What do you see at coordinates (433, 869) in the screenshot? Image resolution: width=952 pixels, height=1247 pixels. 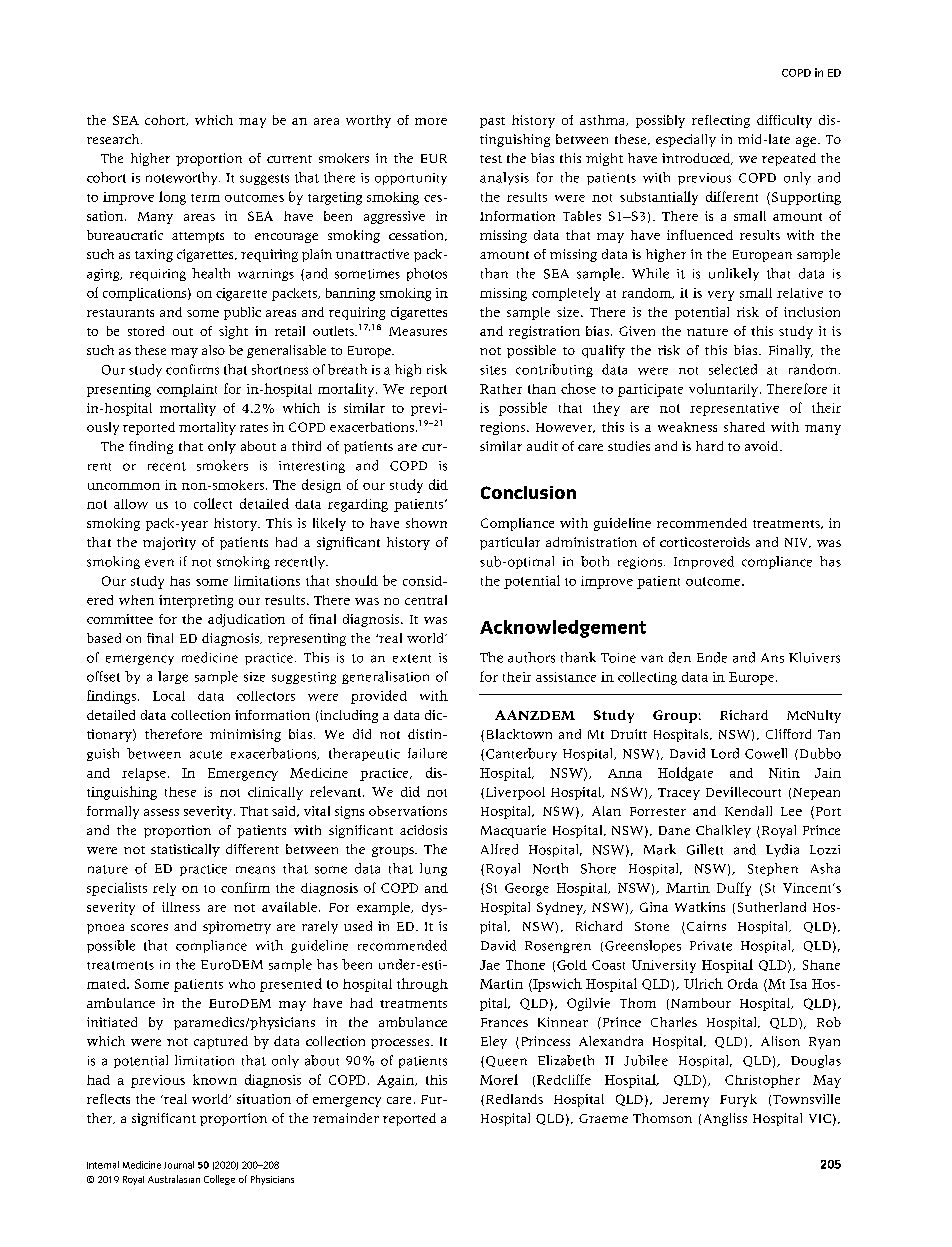 I see `lung` at bounding box center [433, 869].
